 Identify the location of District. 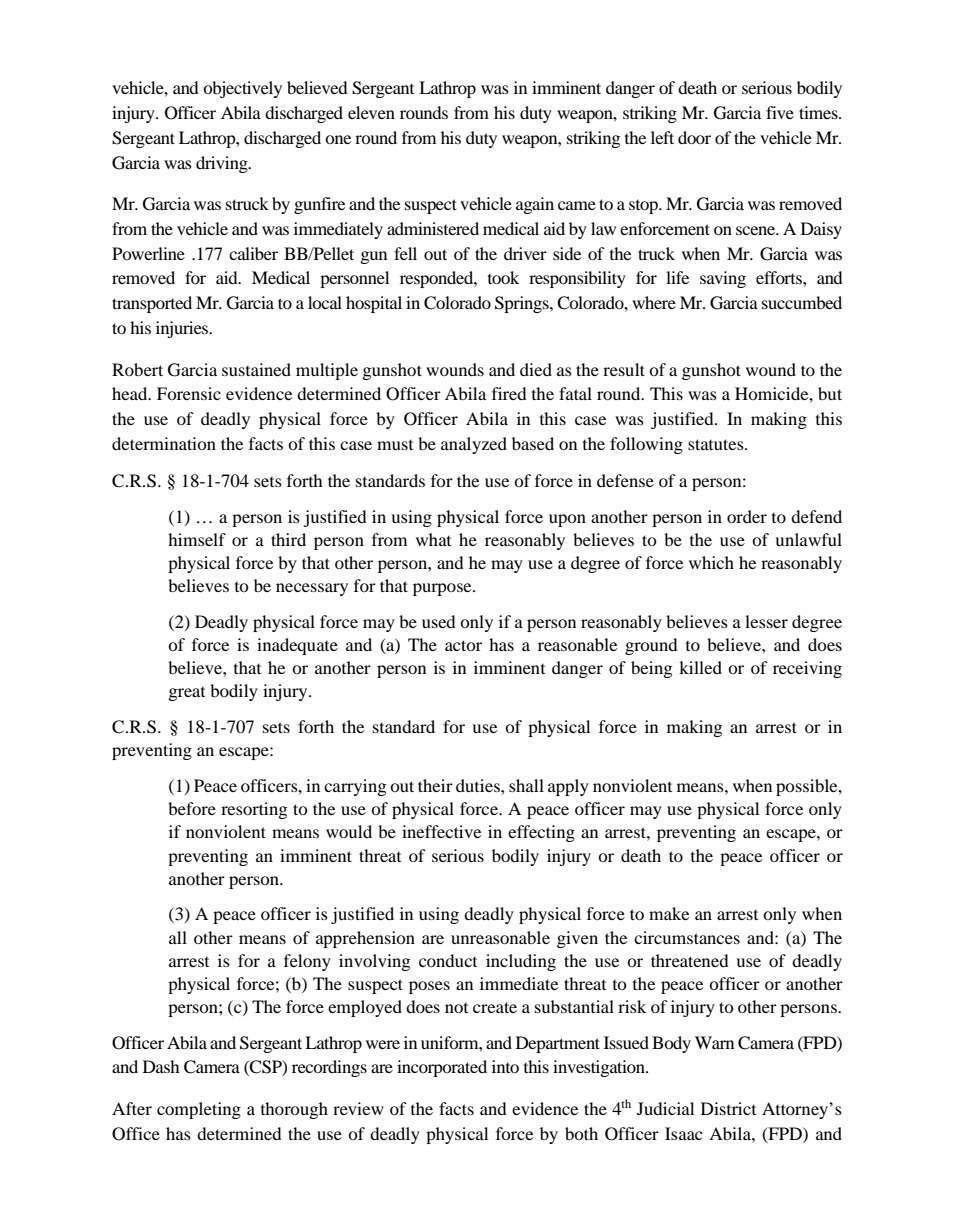
(728, 1108).
